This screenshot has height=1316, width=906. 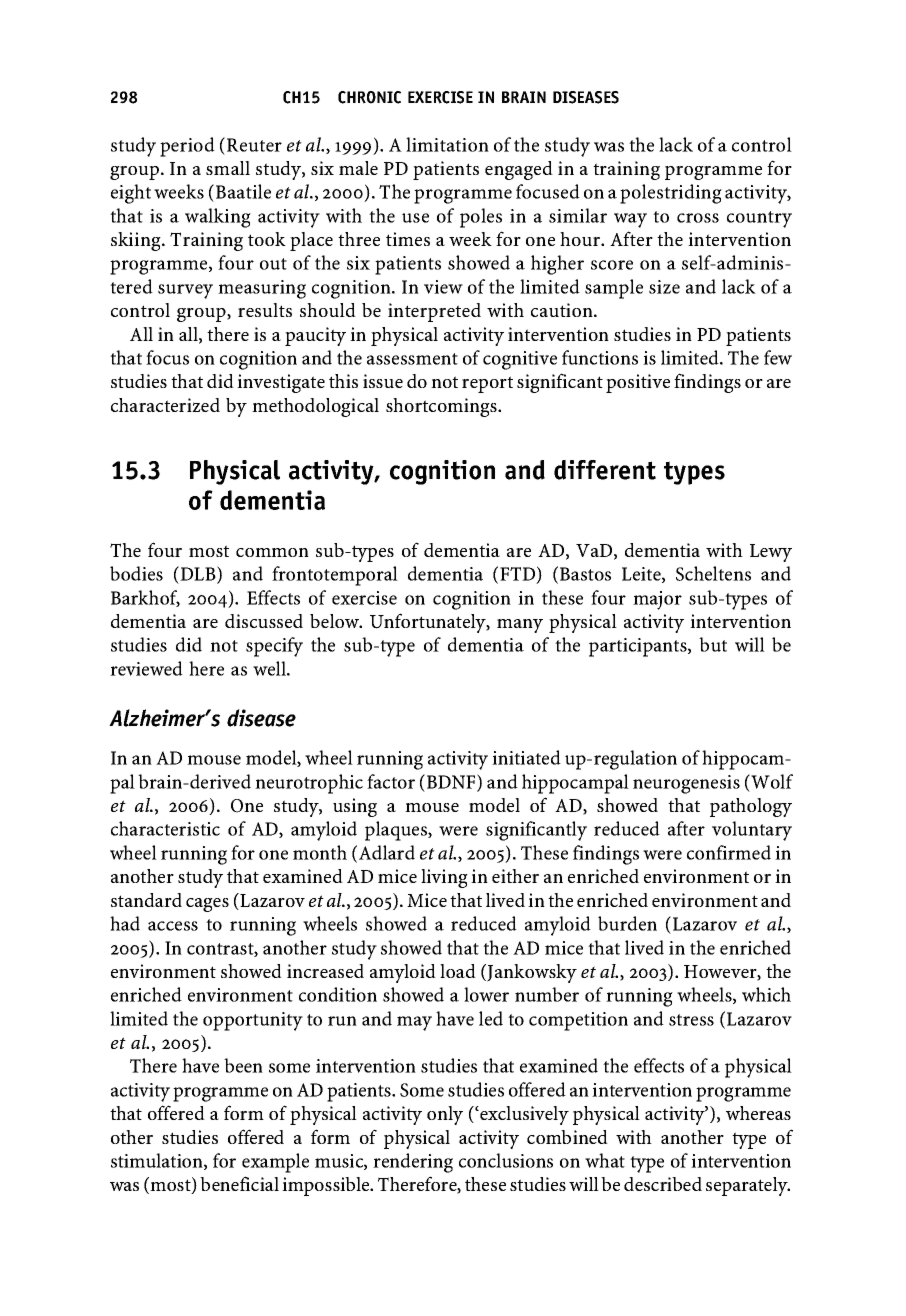 I want to click on limitation, so click(x=447, y=144).
